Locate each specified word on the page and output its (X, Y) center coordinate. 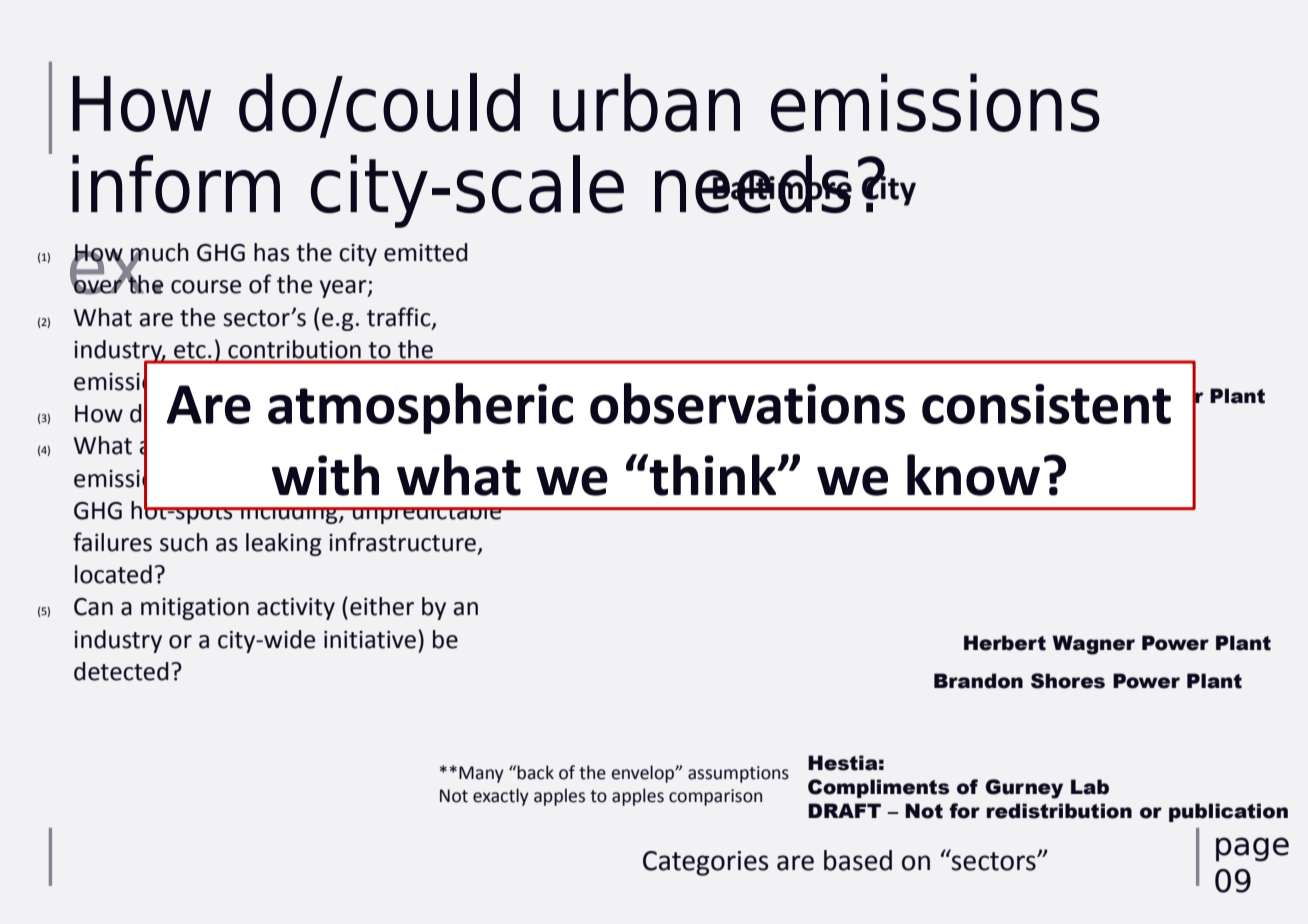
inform (176, 184)
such (184, 542)
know (973, 475)
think (713, 475)
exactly (501, 797)
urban (646, 102)
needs (753, 184)
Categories (706, 863)
